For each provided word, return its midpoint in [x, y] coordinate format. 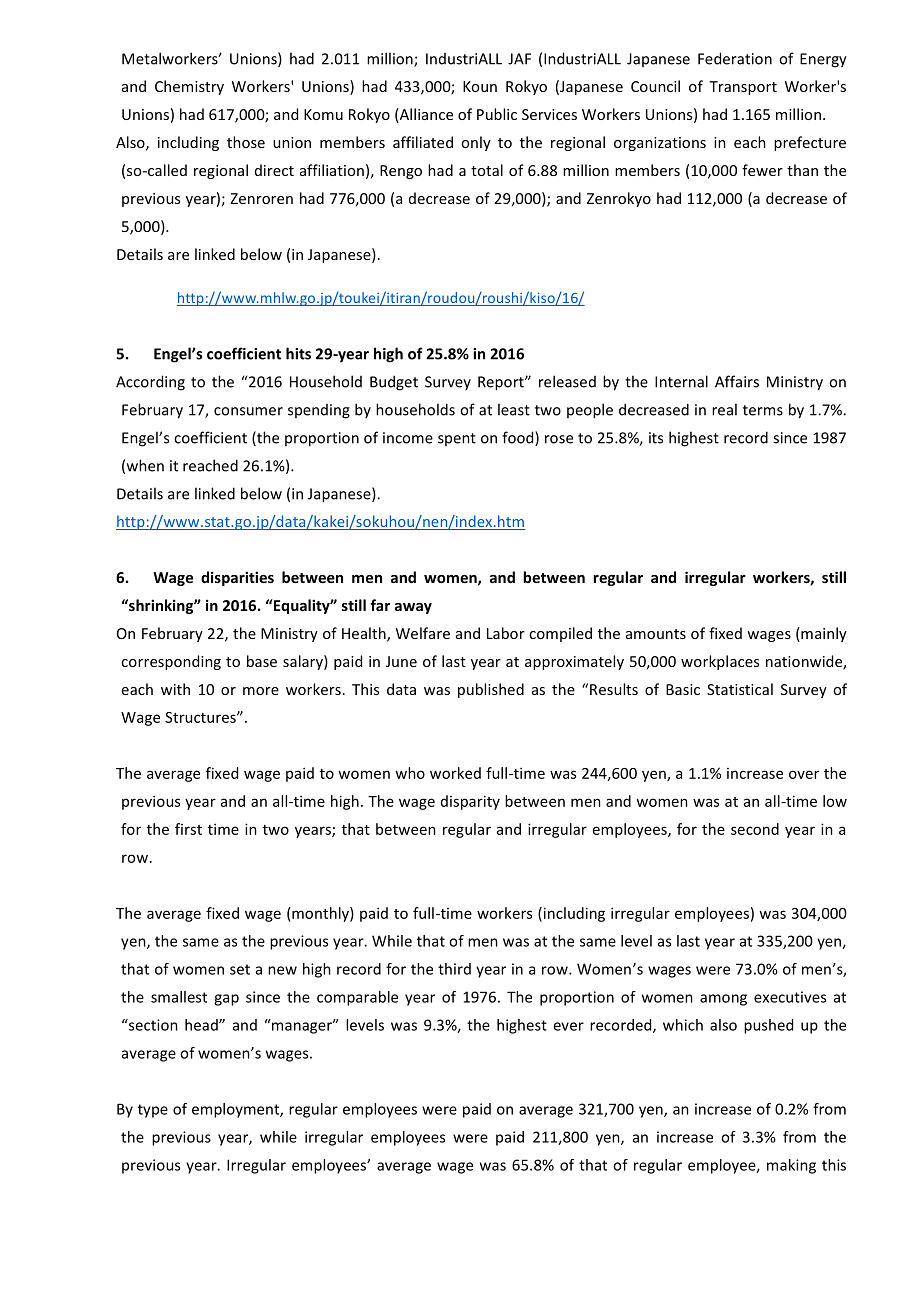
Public [497, 114]
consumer [248, 411]
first [188, 829]
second [755, 829]
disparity [470, 802]
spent [457, 439]
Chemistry [189, 87]
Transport [743, 88]
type [153, 1111]
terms [763, 410]
